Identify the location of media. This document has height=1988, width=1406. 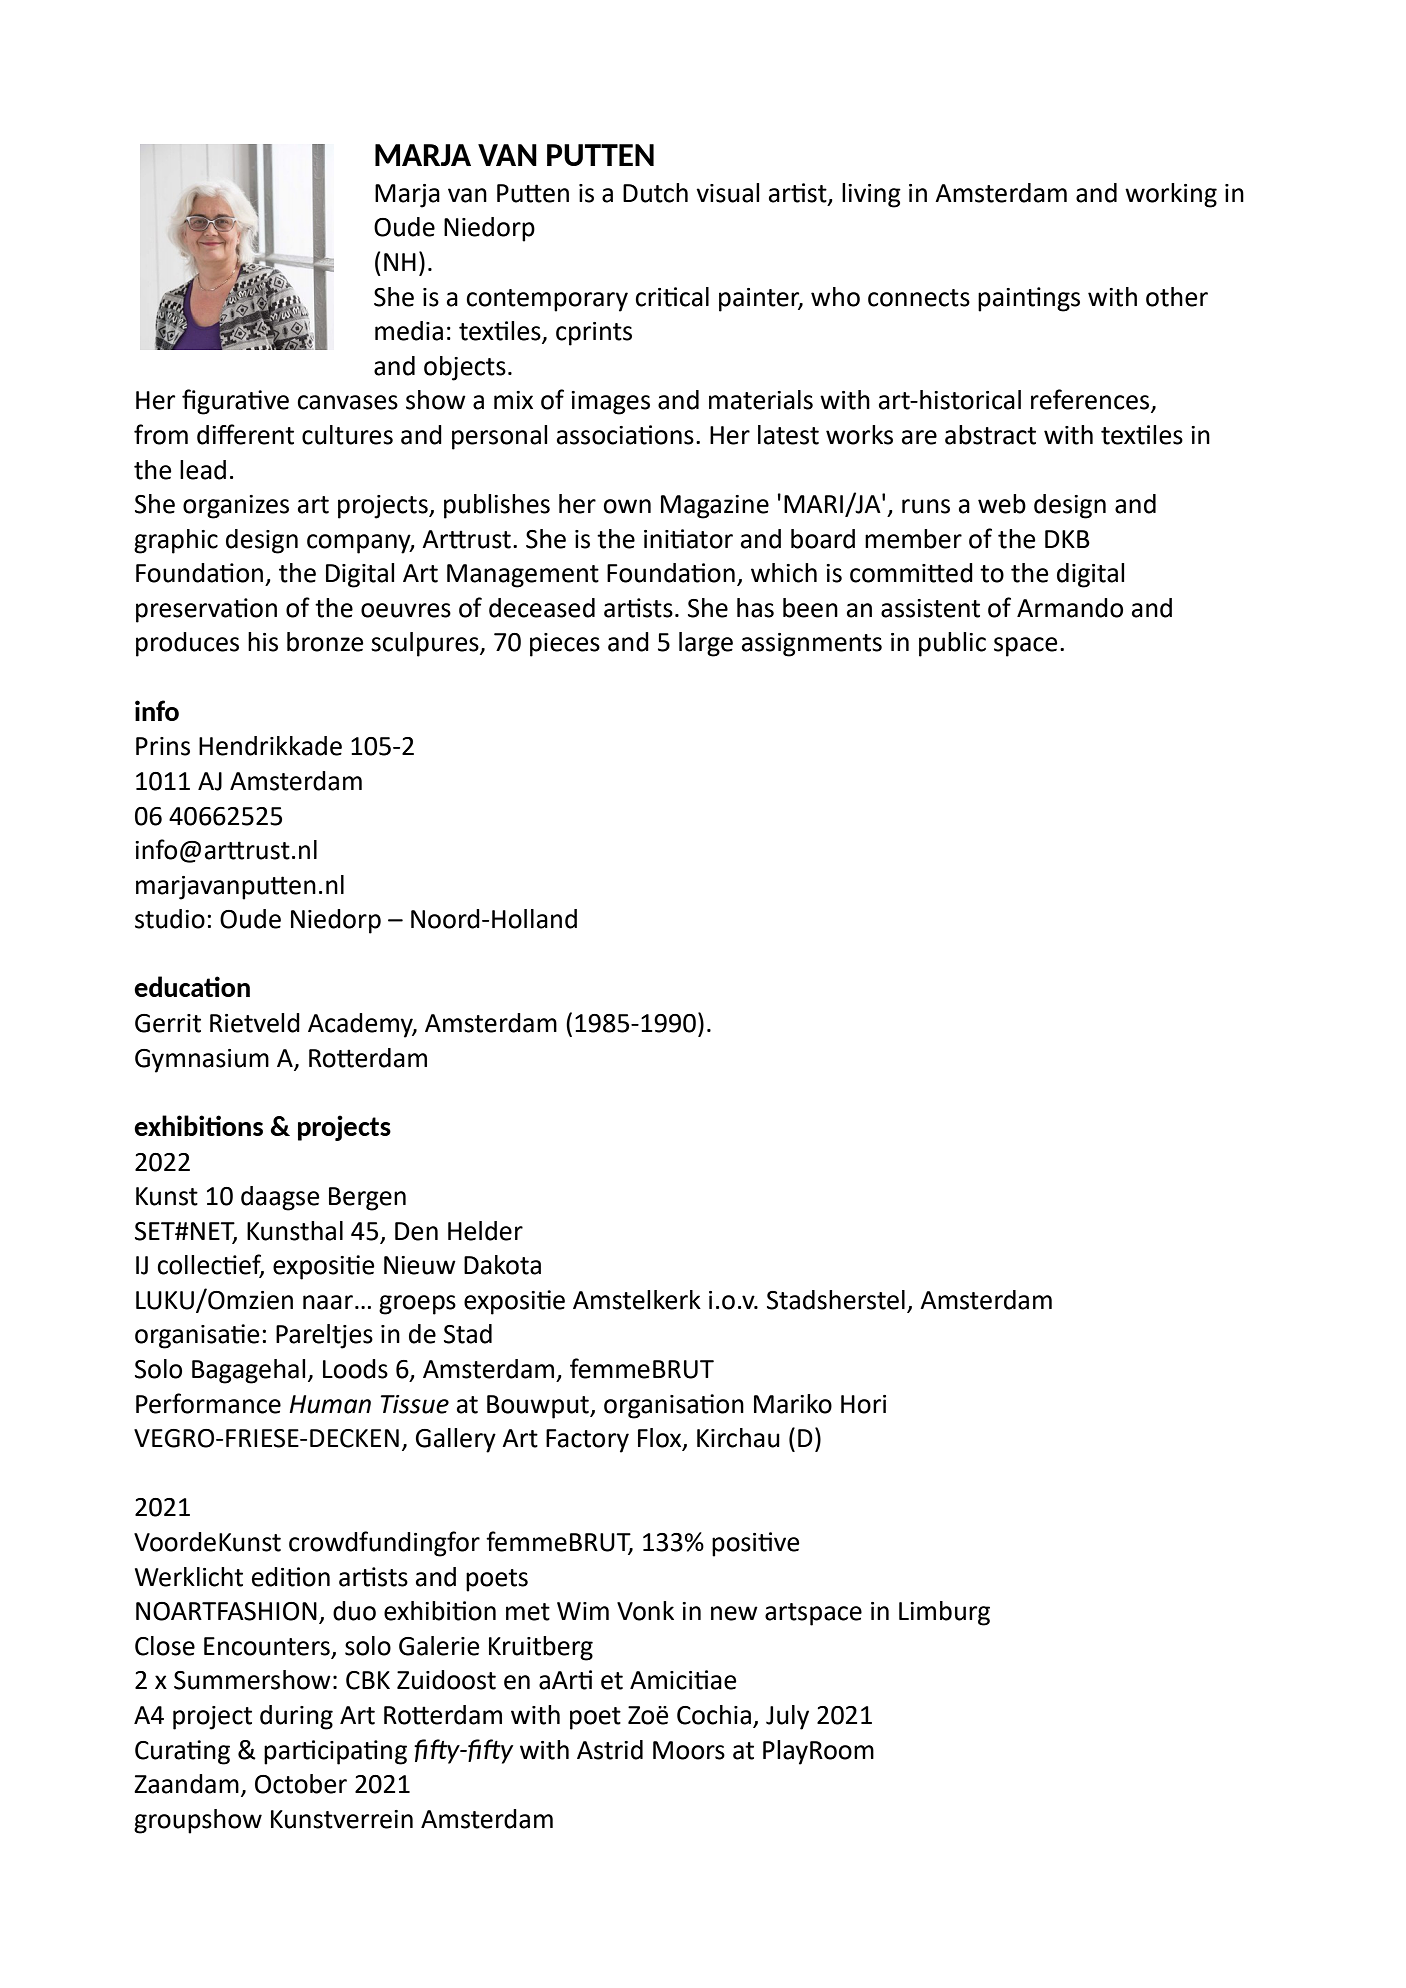
(409, 331).
